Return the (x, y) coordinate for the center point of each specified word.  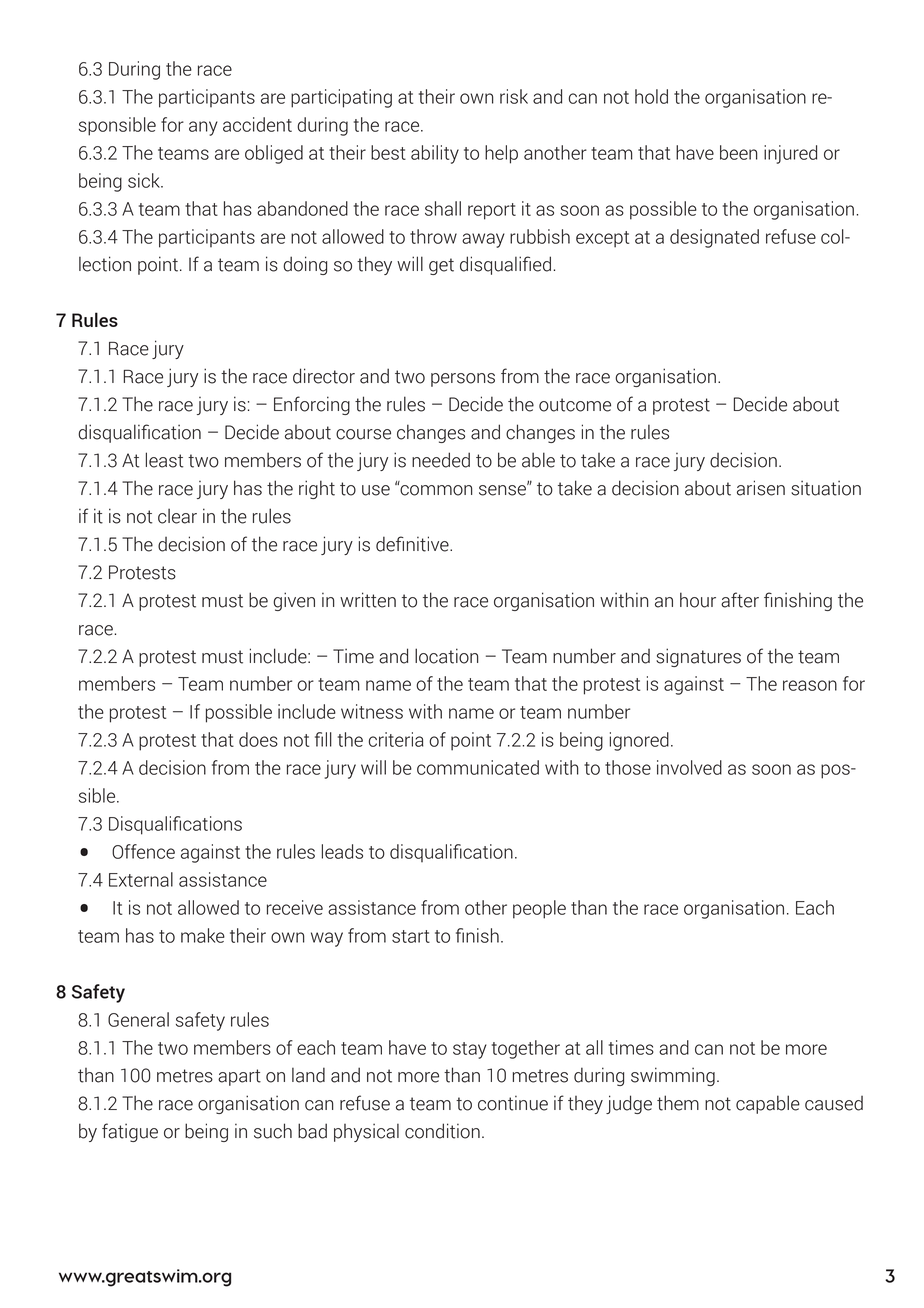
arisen (761, 488)
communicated (478, 767)
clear (177, 516)
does (258, 739)
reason (810, 685)
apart (239, 1077)
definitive (413, 544)
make (203, 935)
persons (463, 380)
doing (305, 265)
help (501, 154)
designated (714, 238)
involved (689, 767)
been (739, 152)
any (203, 128)
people (539, 909)
